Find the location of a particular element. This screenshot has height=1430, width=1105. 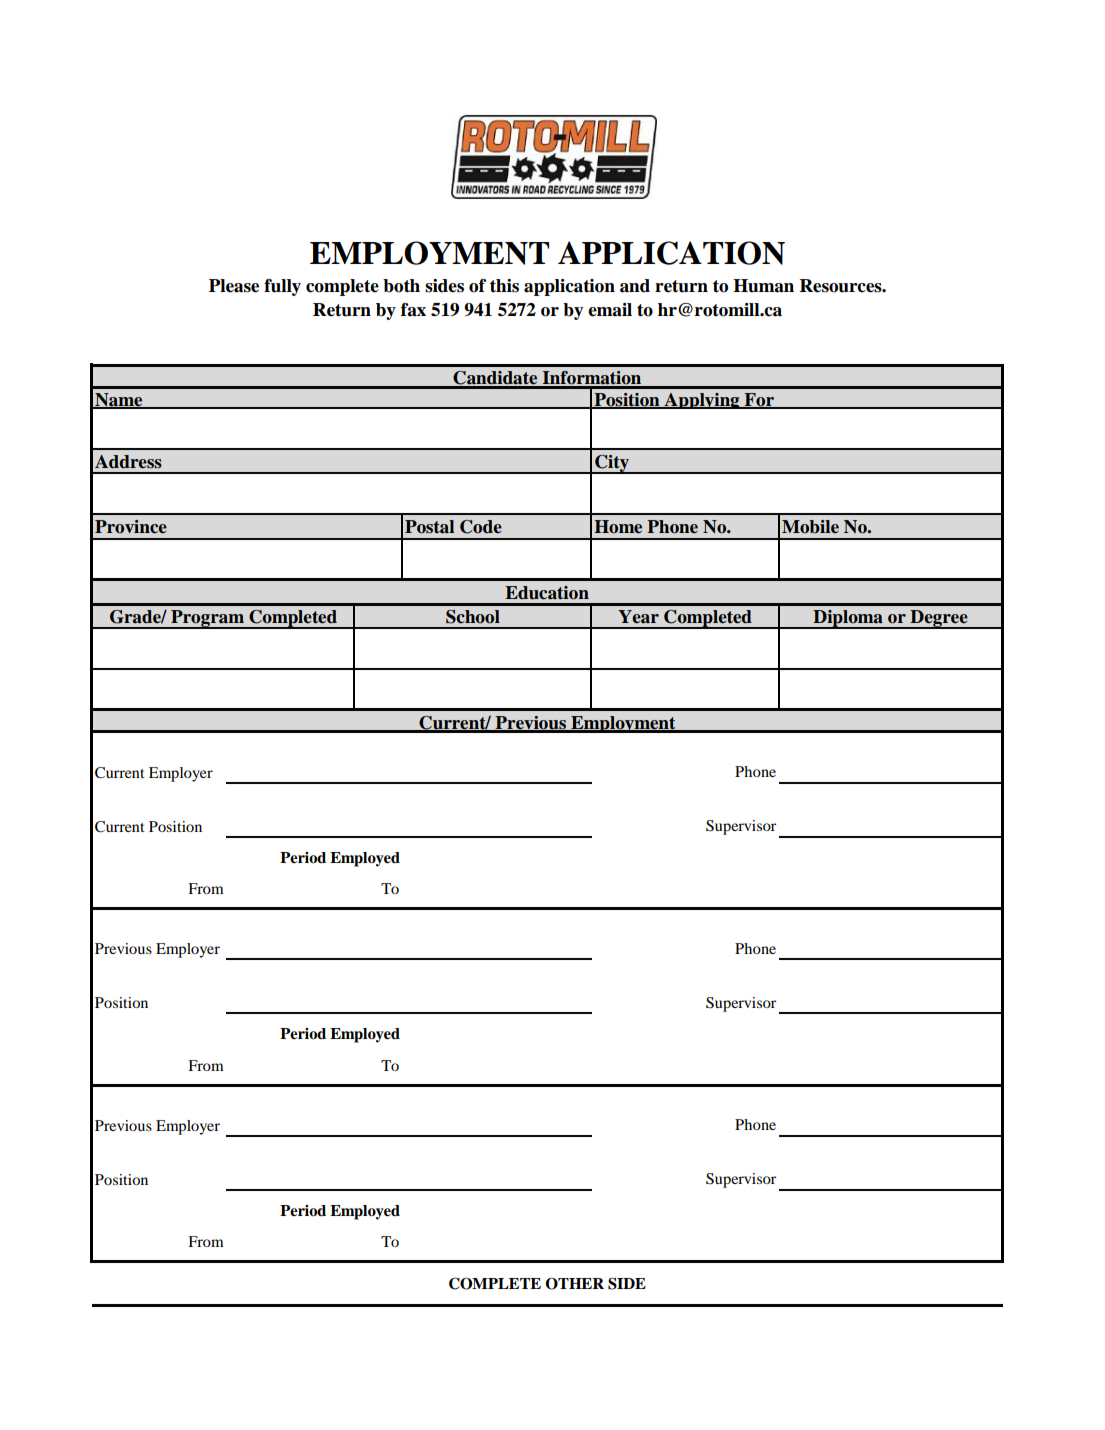

Human is located at coordinates (763, 286).
